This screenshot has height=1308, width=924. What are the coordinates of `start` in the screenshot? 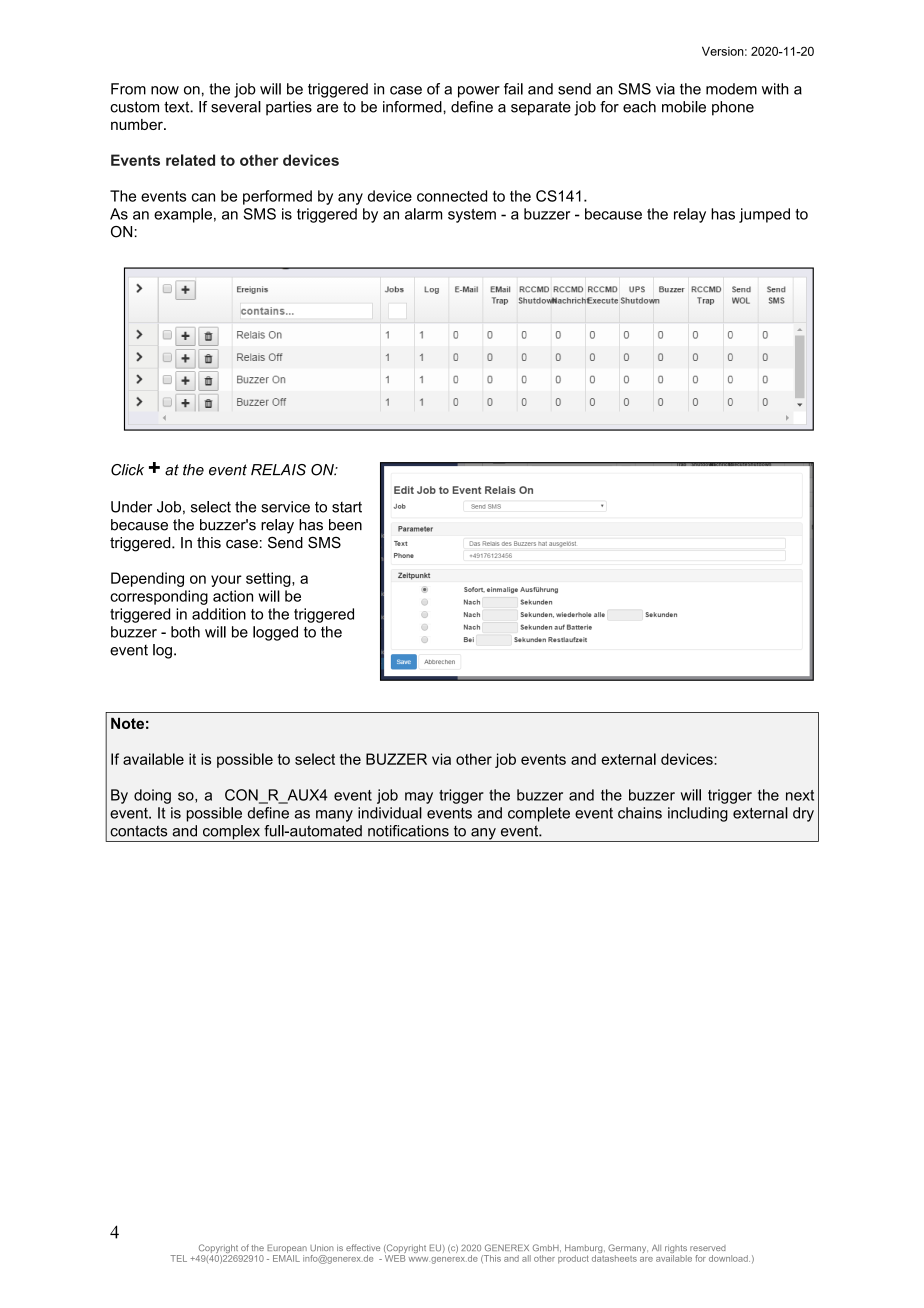 It's located at (347, 507).
